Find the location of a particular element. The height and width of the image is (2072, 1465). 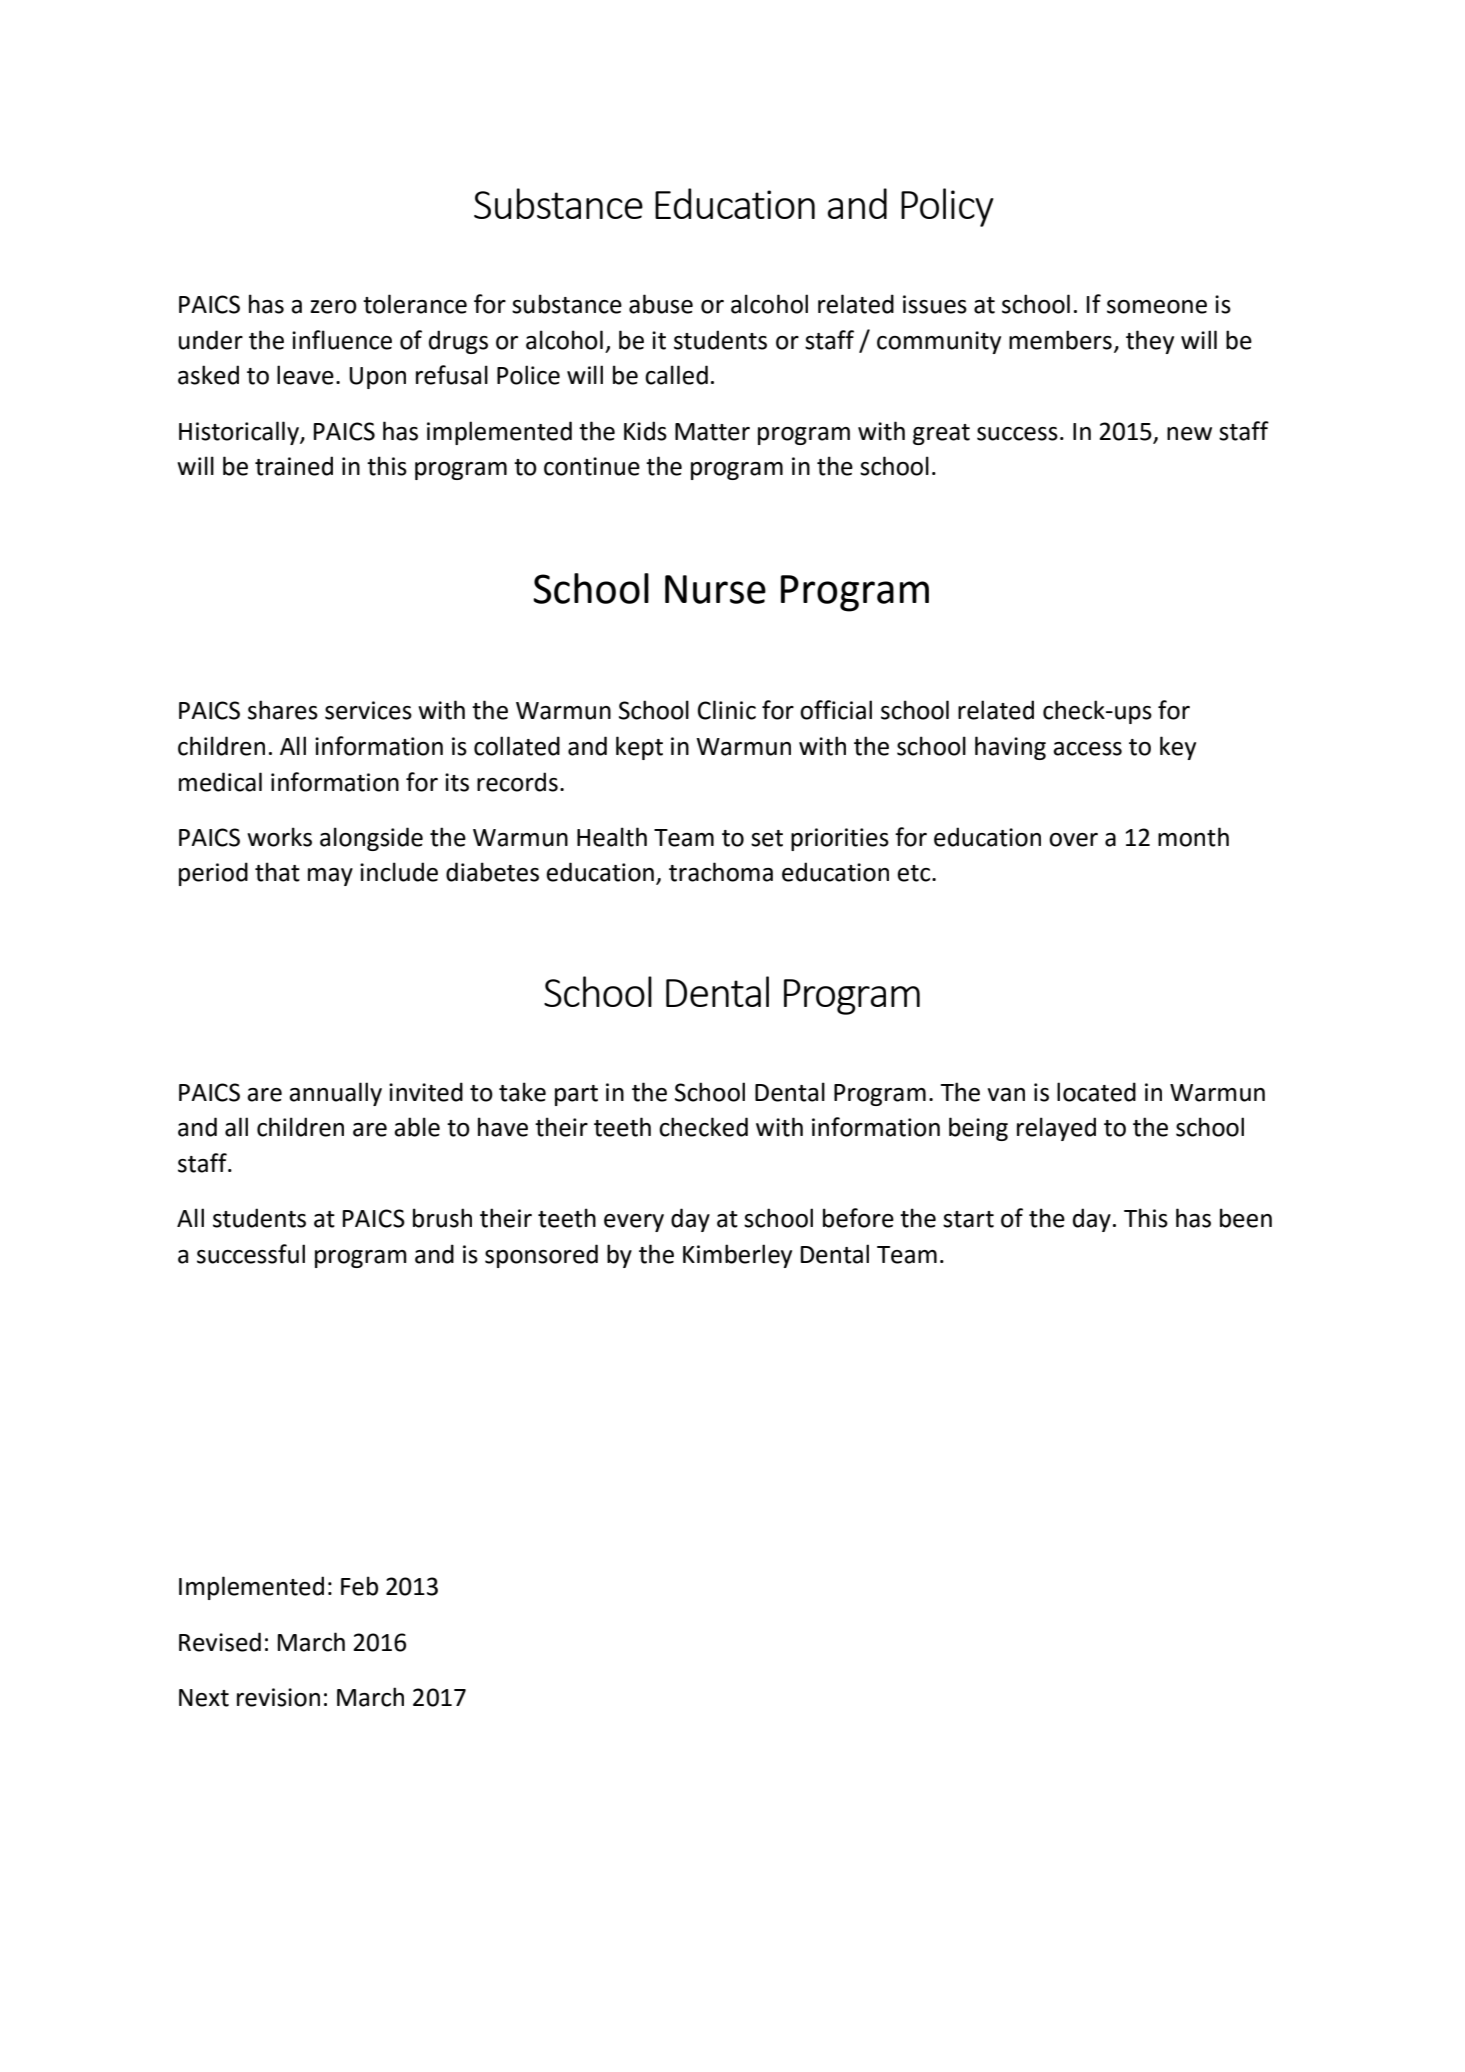

new is located at coordinates (1189, 434).
